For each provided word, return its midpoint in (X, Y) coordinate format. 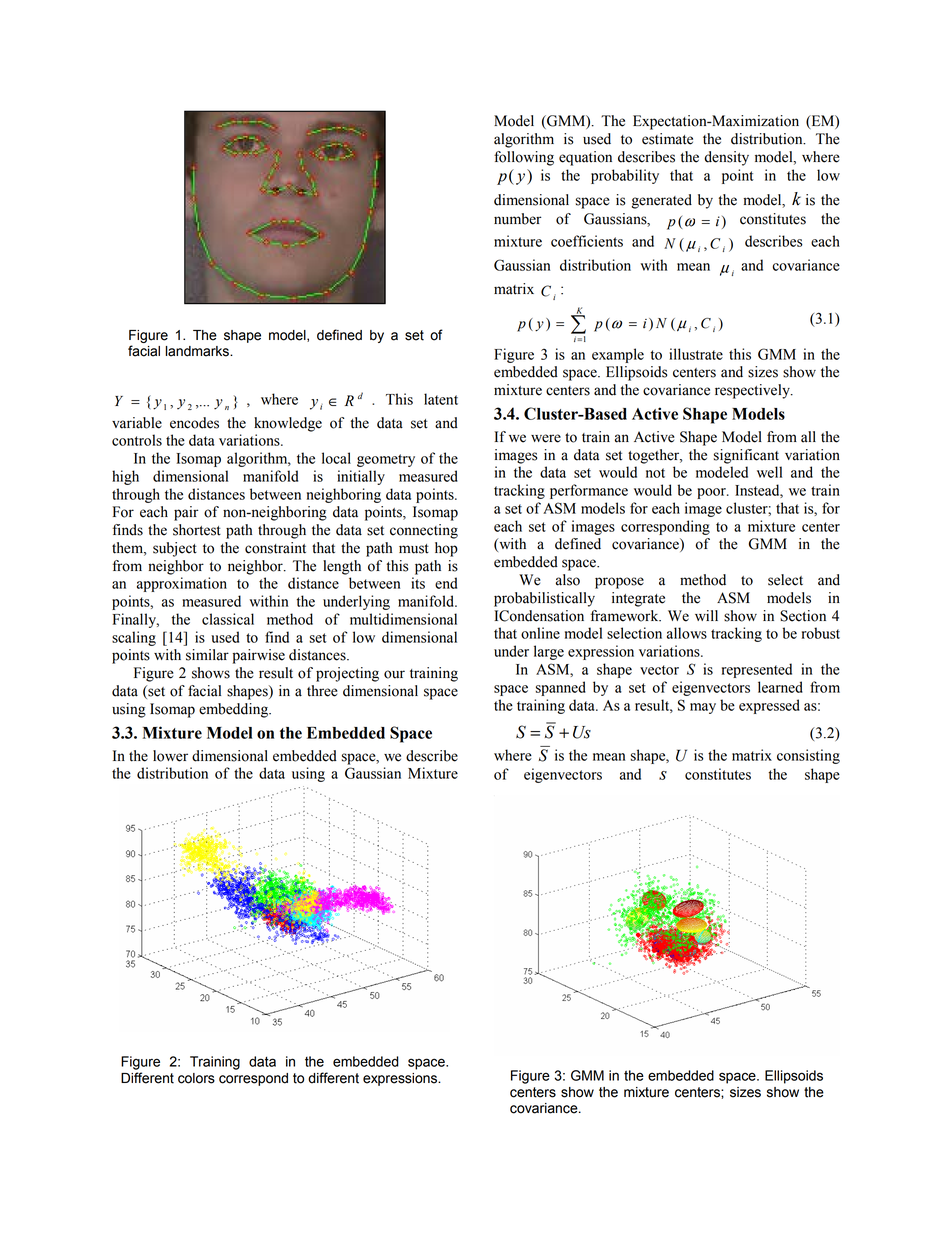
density (726, 158)
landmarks (198, 351)
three (322, 691)
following (524, 158)
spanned (561, 688)
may (703, 708)
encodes (194, 423)
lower (170, 756)
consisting (808, 756)
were (546, 438)
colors (196, 1078)
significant (746, 456)
